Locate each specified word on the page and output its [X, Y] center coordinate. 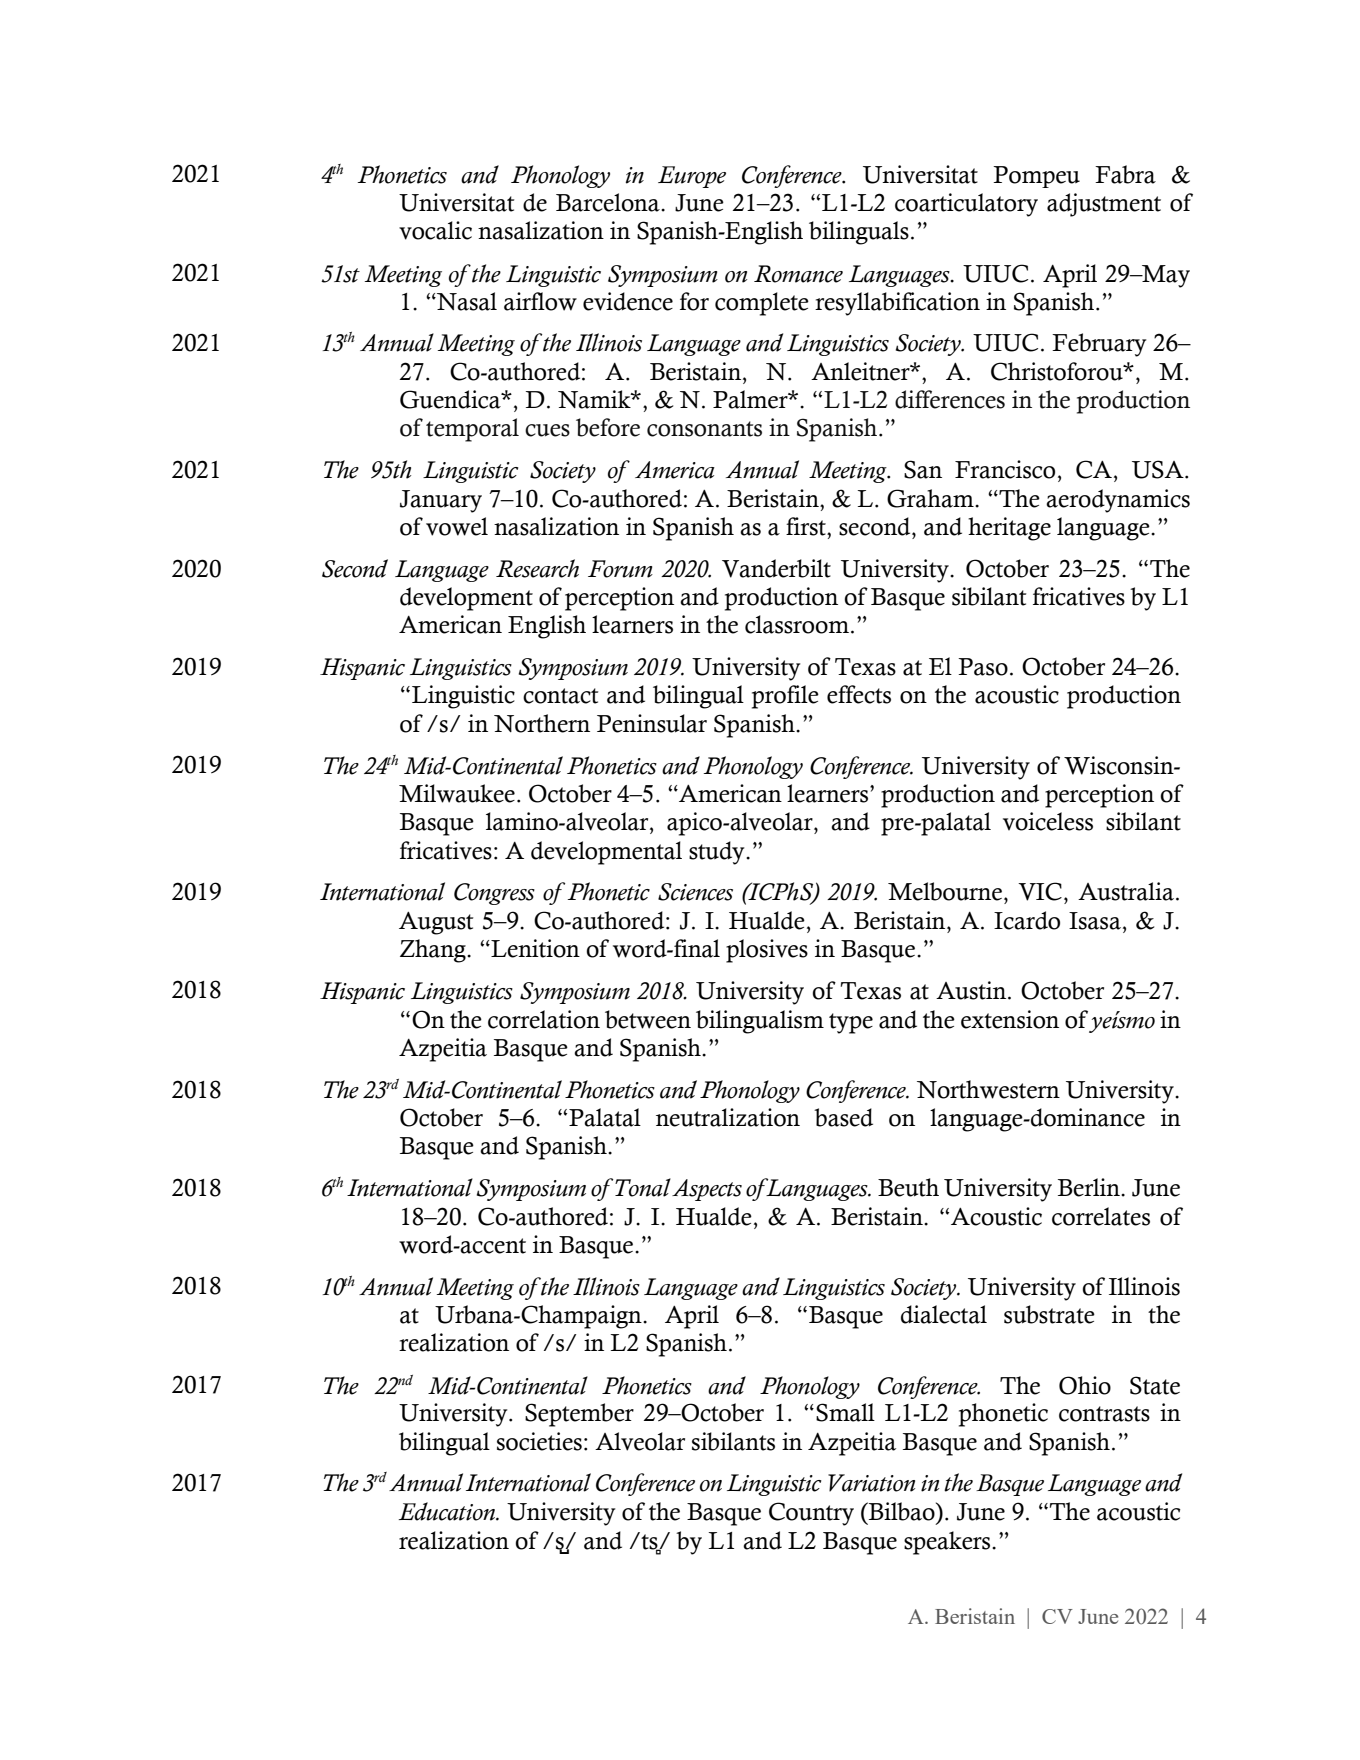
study [718, 853]
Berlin [1090, 1187]
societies [539, 1441]
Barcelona [609, 202]
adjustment [1104, 205]
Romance [798, 274]
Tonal [643, 1187]
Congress [494, 894]
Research [537, 568]
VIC [1040, 891]
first [807, 526]
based [843, 1117]
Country [811, 1514]
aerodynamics [1118, 501]
